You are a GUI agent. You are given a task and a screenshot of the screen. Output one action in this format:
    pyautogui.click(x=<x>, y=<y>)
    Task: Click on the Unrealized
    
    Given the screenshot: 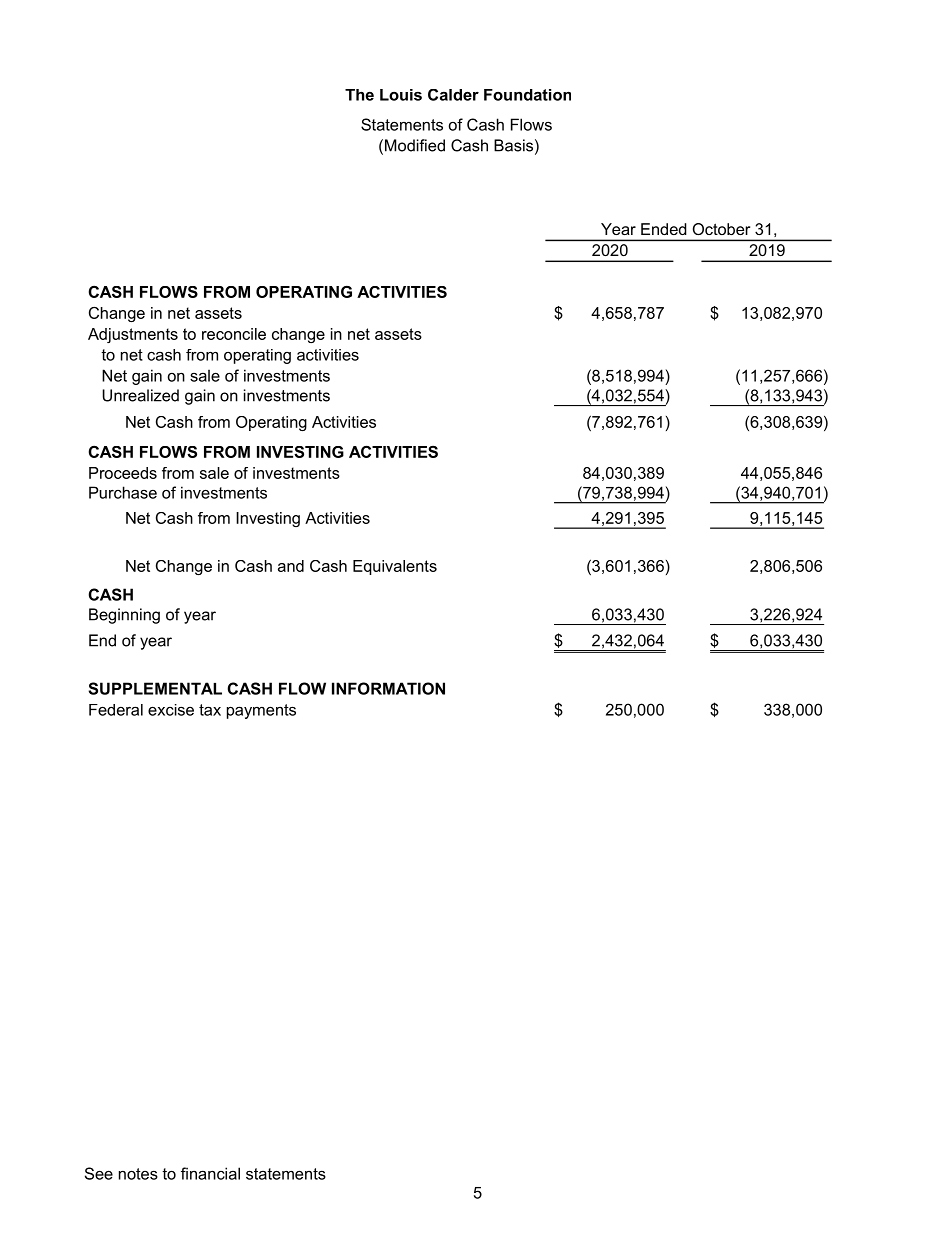 What is the action you would take?
    pyautogui.click(x=140, y=395)
